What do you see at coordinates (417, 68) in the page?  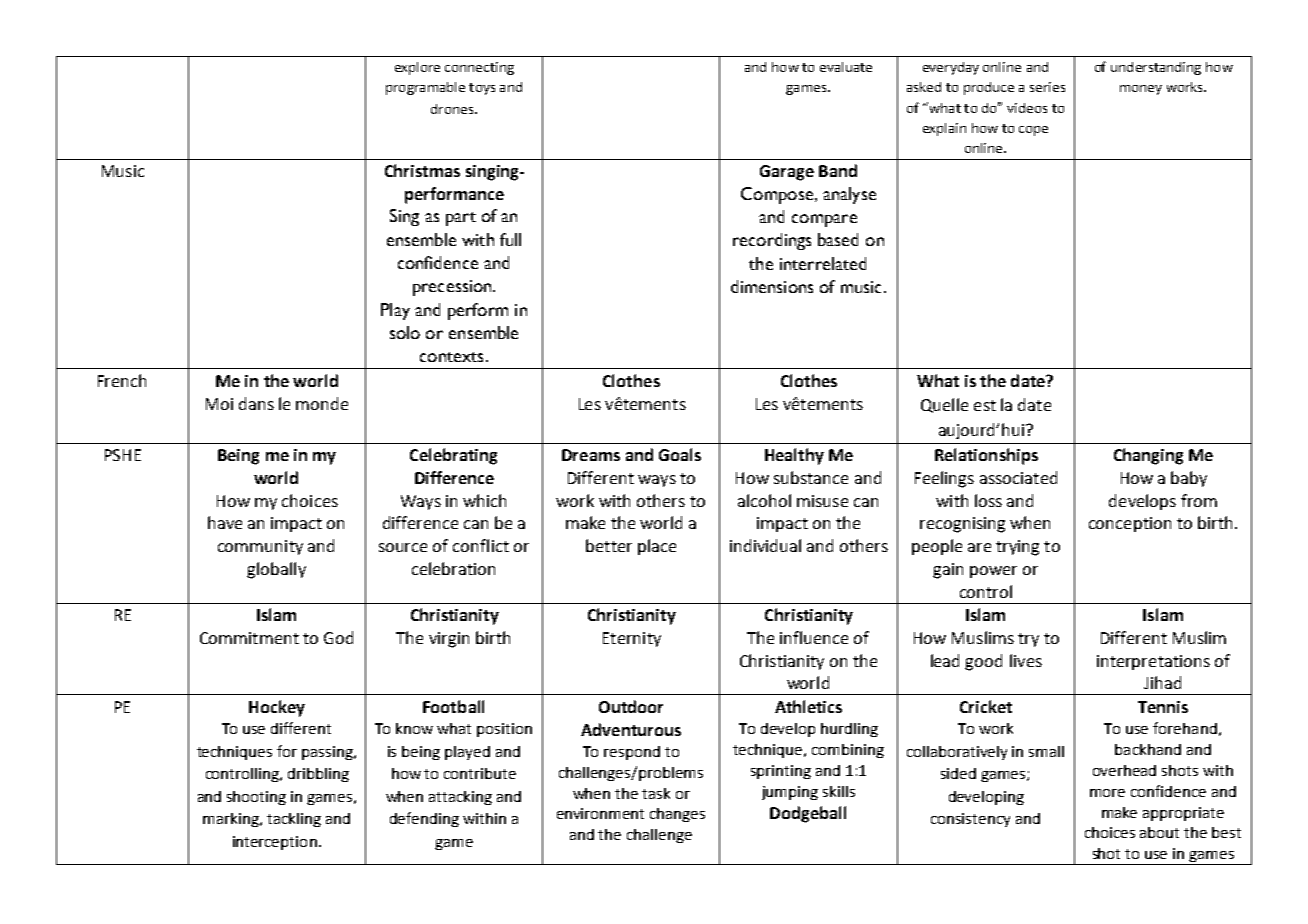 I see `explore` at bounding box center [417, 68].
